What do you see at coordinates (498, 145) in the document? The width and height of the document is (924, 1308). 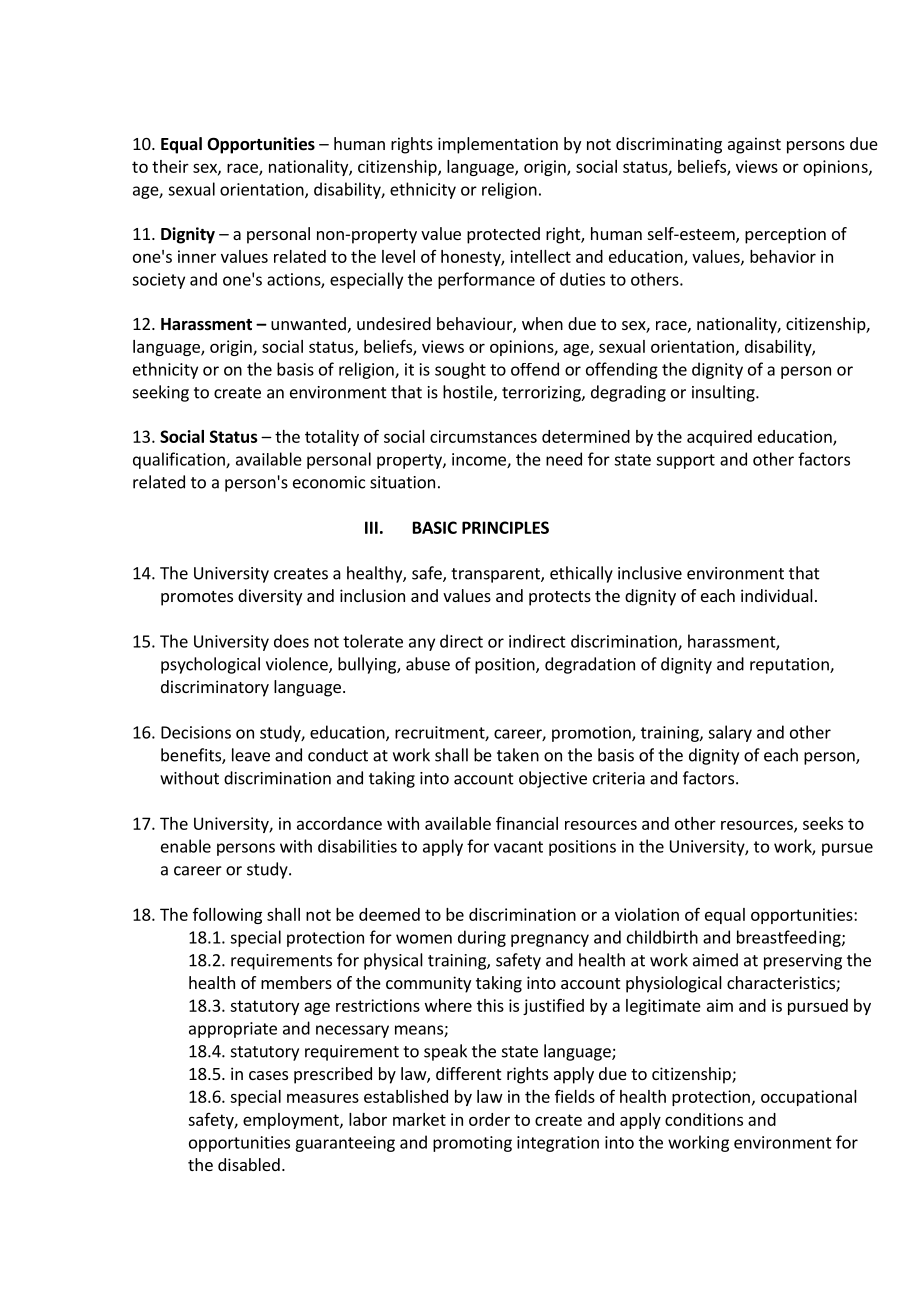 I see `implementation` at bounding box center [498, 145].
